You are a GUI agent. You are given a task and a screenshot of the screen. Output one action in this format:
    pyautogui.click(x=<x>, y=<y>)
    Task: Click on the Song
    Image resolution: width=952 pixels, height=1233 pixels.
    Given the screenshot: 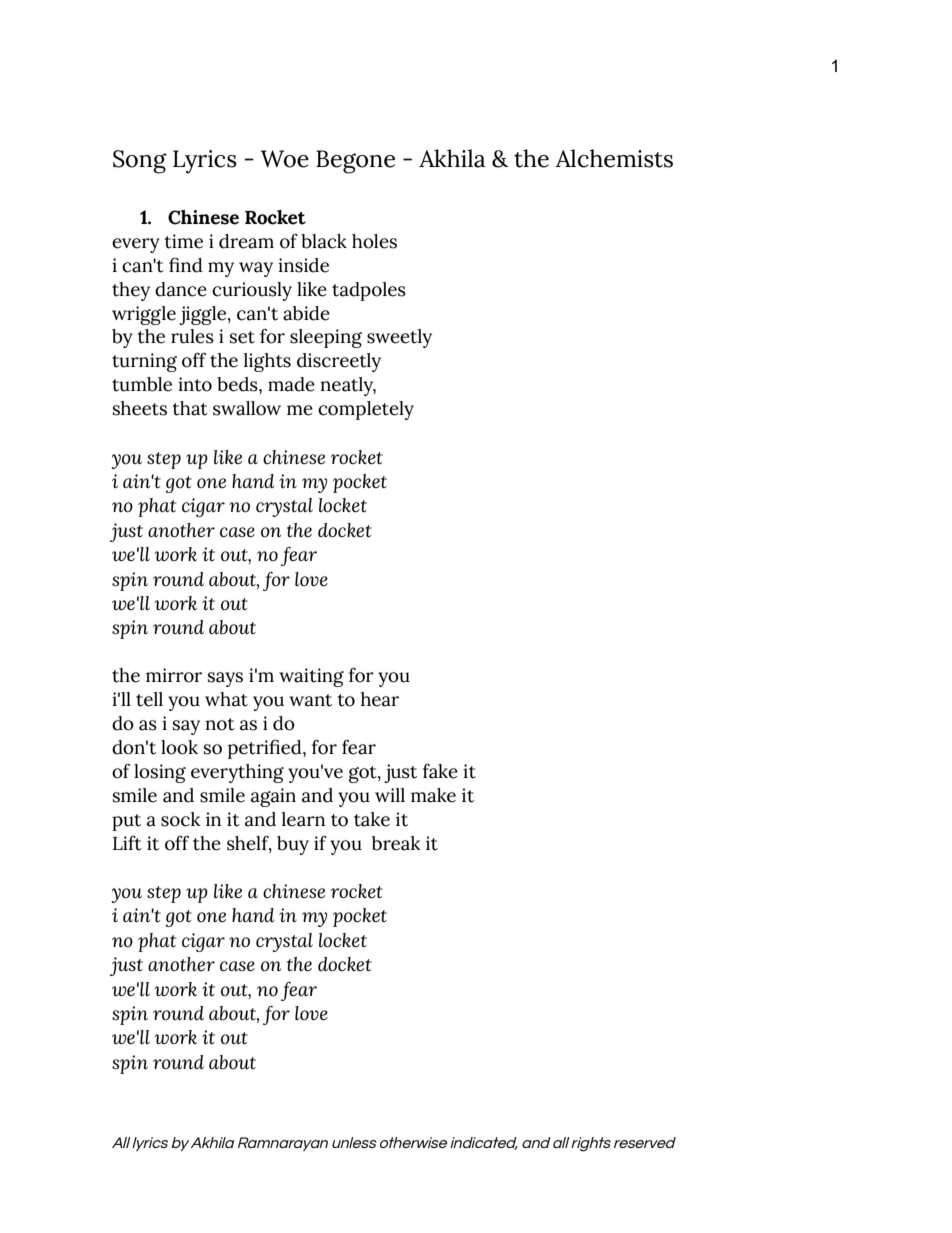 What is the action you would take?
    pyautogui.click(x=140, y=162)
